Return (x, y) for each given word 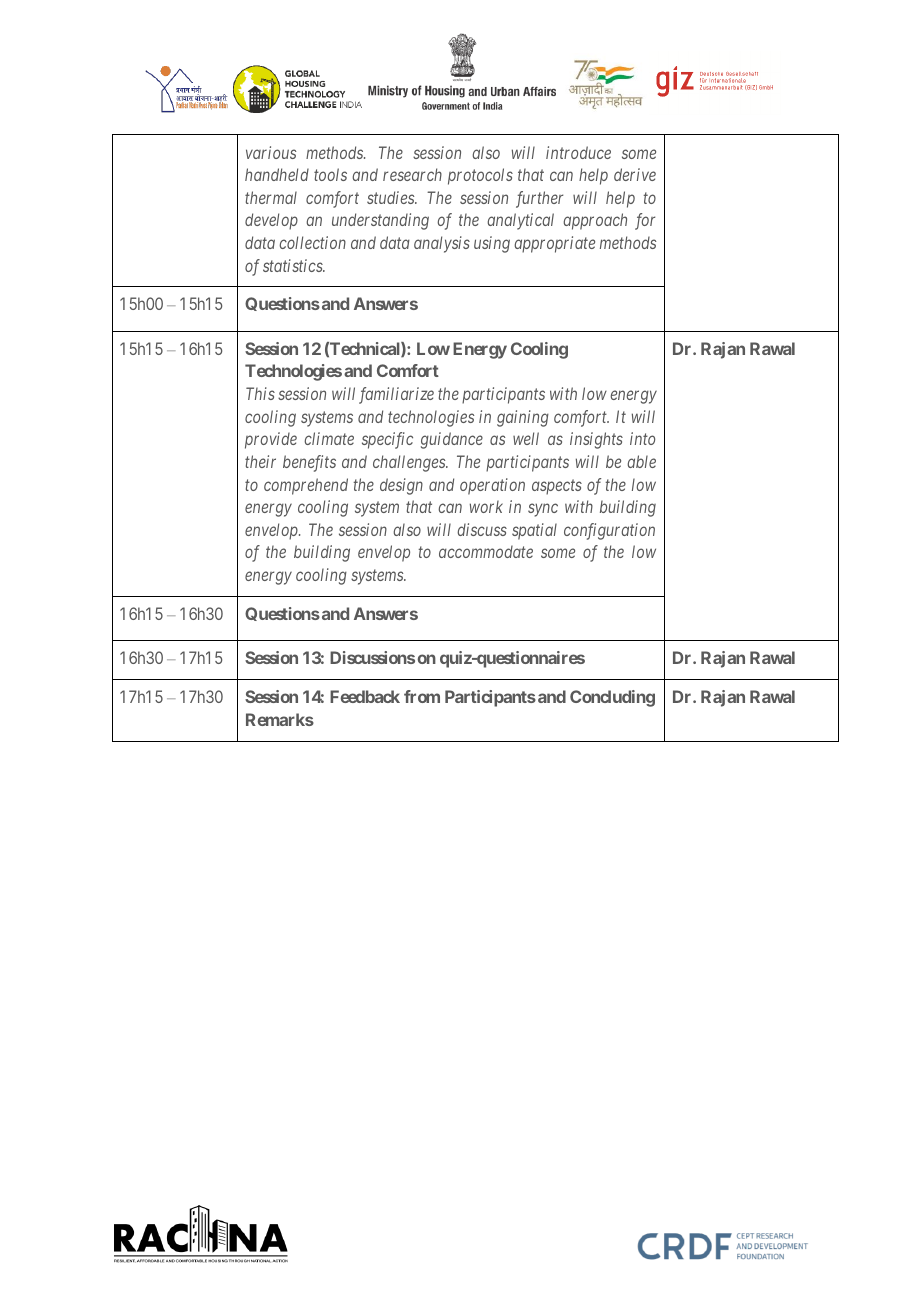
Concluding (612, 698)
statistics (294, 265)
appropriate (554, 244)
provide (271, 440)
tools (330, 174)
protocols (480, 176)
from (422, 696)
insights (596, 440)
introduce (578, 152)
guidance (452, 440)
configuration (609, 531)
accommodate (486, 551)
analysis (442, 244)
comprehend (306, 486)
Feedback (365, 696)
